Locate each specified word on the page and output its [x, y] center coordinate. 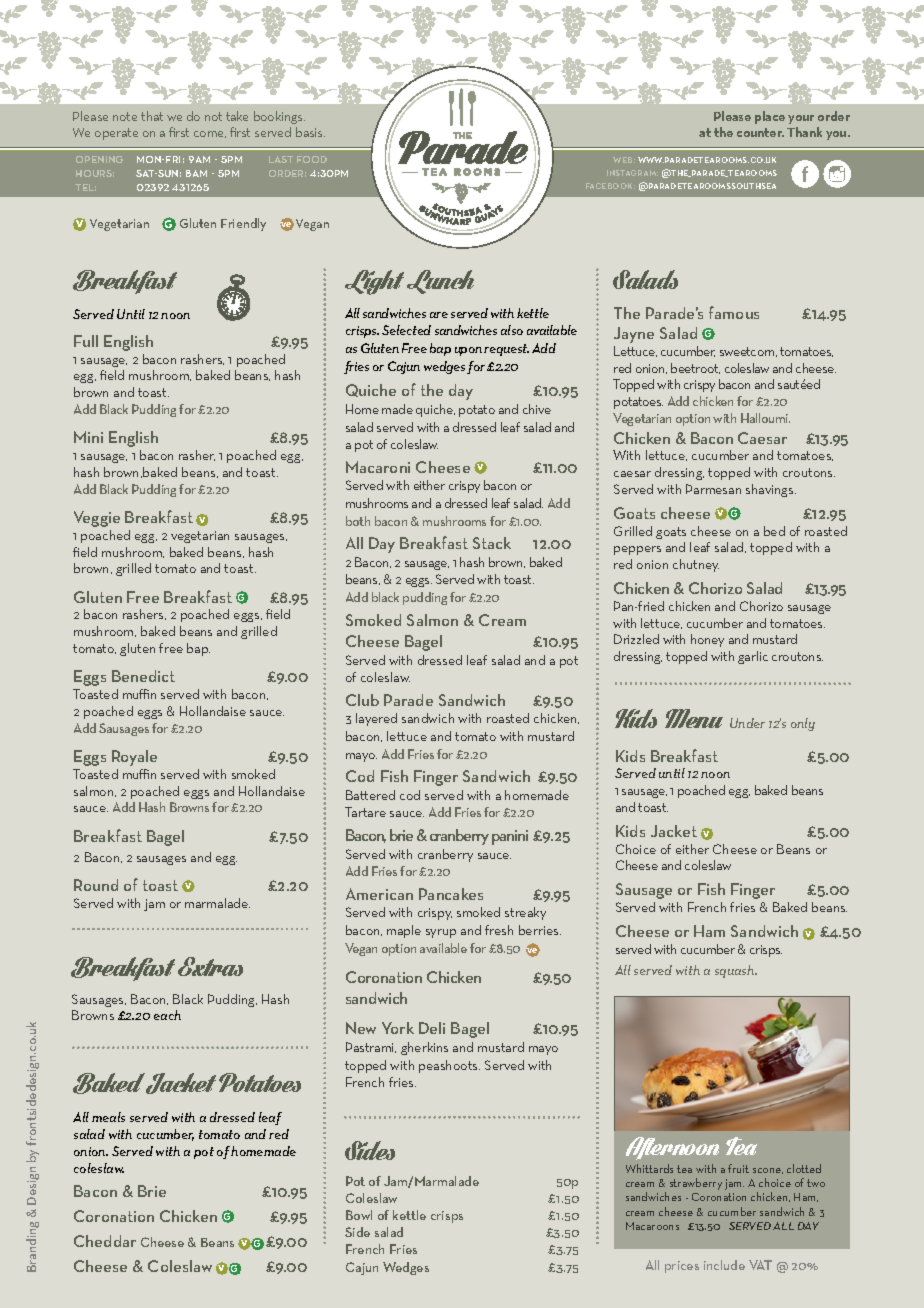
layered [376, 719]
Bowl [359, 1215]
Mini [88, 437]
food [312, 159]
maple [404, 931]
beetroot [695, 368]
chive [537, 409]
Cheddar [105, 1241]
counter [760, 132]
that [152, 116]
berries [540, 930]
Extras [210, 966]
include [724, 1265]
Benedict [143, 676]
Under [747, 723]
